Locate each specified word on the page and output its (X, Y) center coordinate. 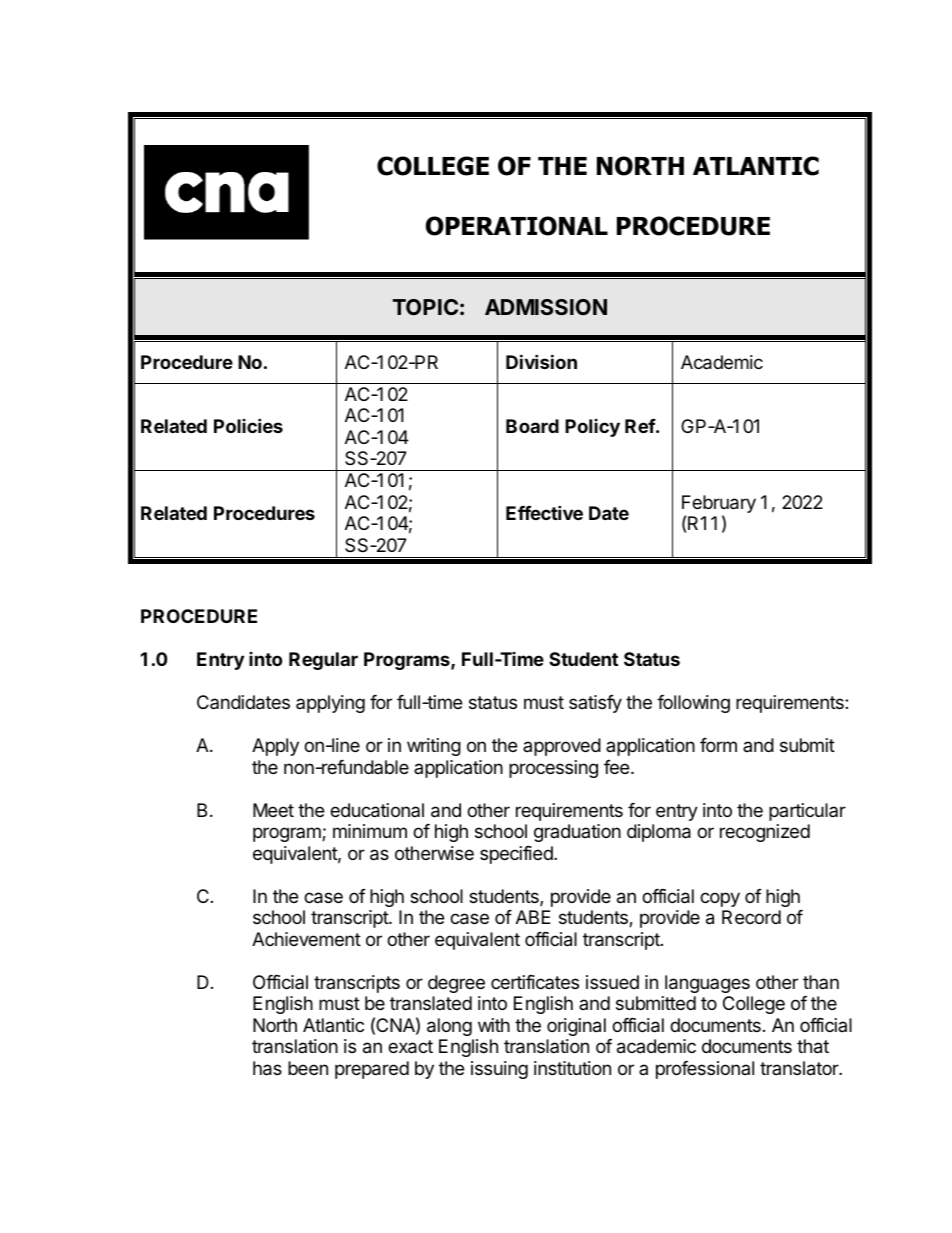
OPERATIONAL (517, 226)
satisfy (595, 704)
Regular (323, 661)
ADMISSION (546, 307)
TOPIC (425, 307)
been (308, 1068)
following (693, 704)
